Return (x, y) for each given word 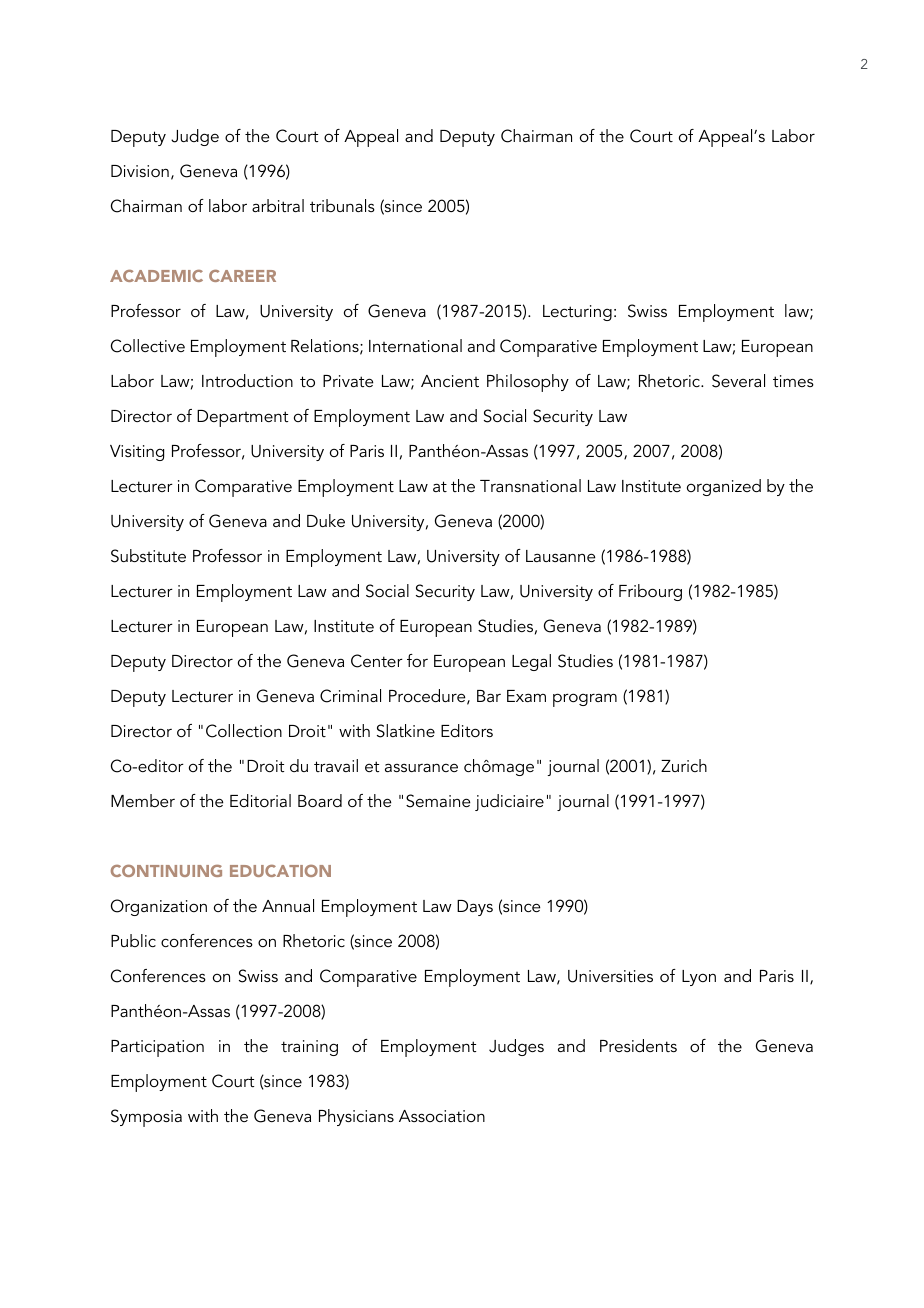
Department (242, 418)
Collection (244, 731)
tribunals (342, 205)
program (585, 700)
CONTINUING (166, 871)
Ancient (450, 381)
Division (140, 171)
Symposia (146, 1118)
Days (475, 908)
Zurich (684, 765)
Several (738, 381)
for (417, 660)
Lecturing (577, 313)
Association (442, 1116)
